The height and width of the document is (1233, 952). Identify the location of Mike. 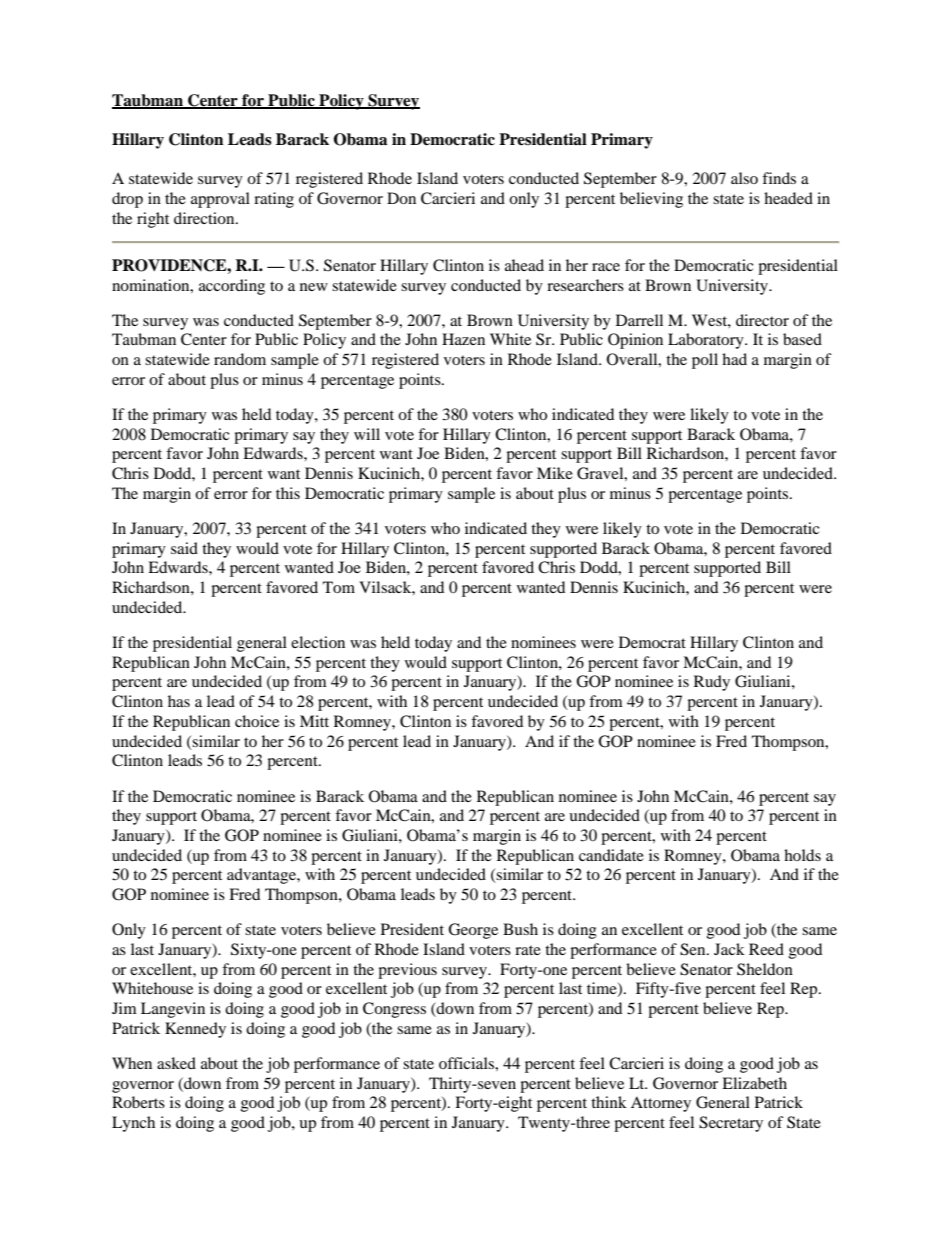
(555, 473).
